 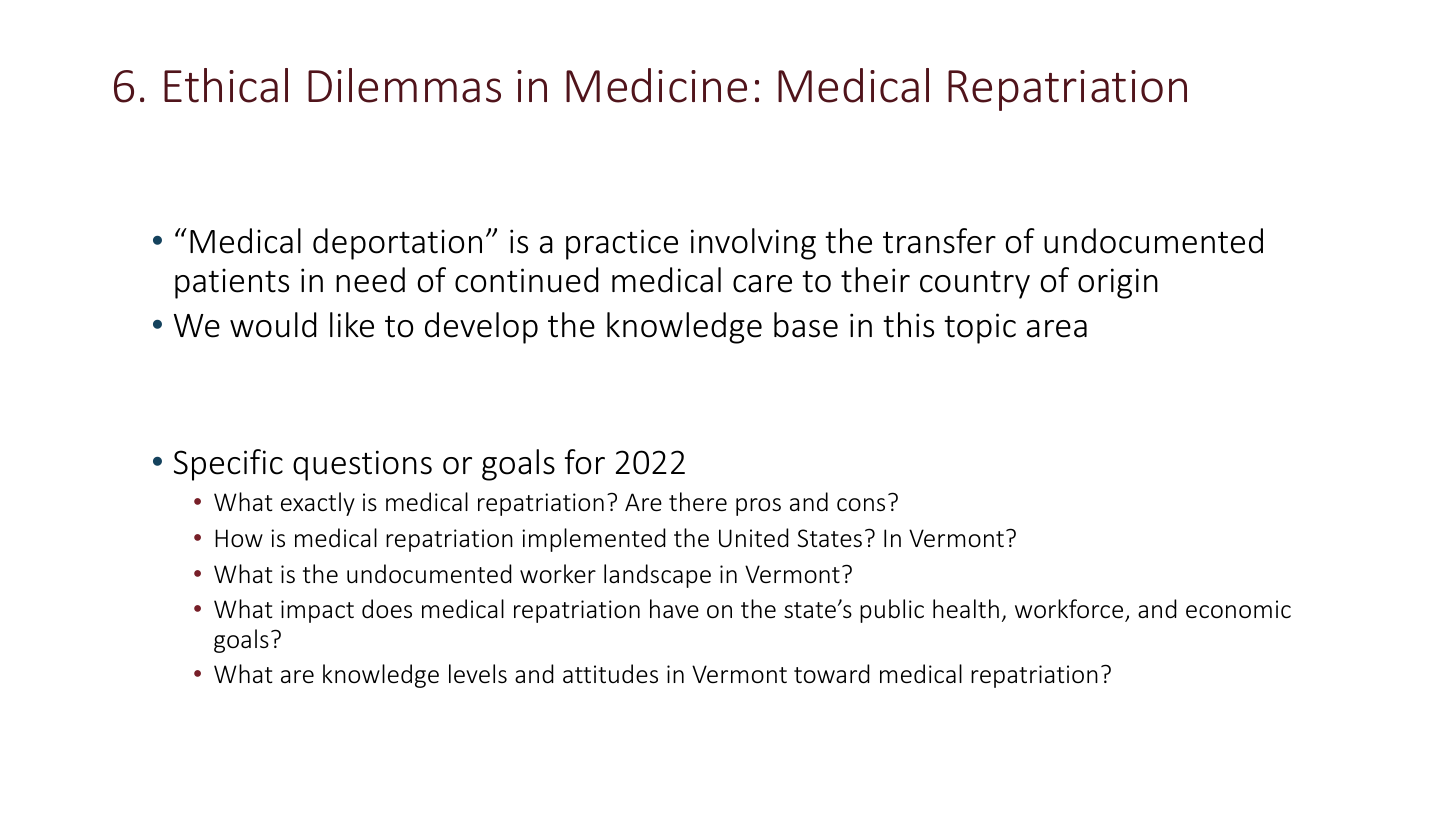 I want to click on involving, so click(x=753, y=244).
